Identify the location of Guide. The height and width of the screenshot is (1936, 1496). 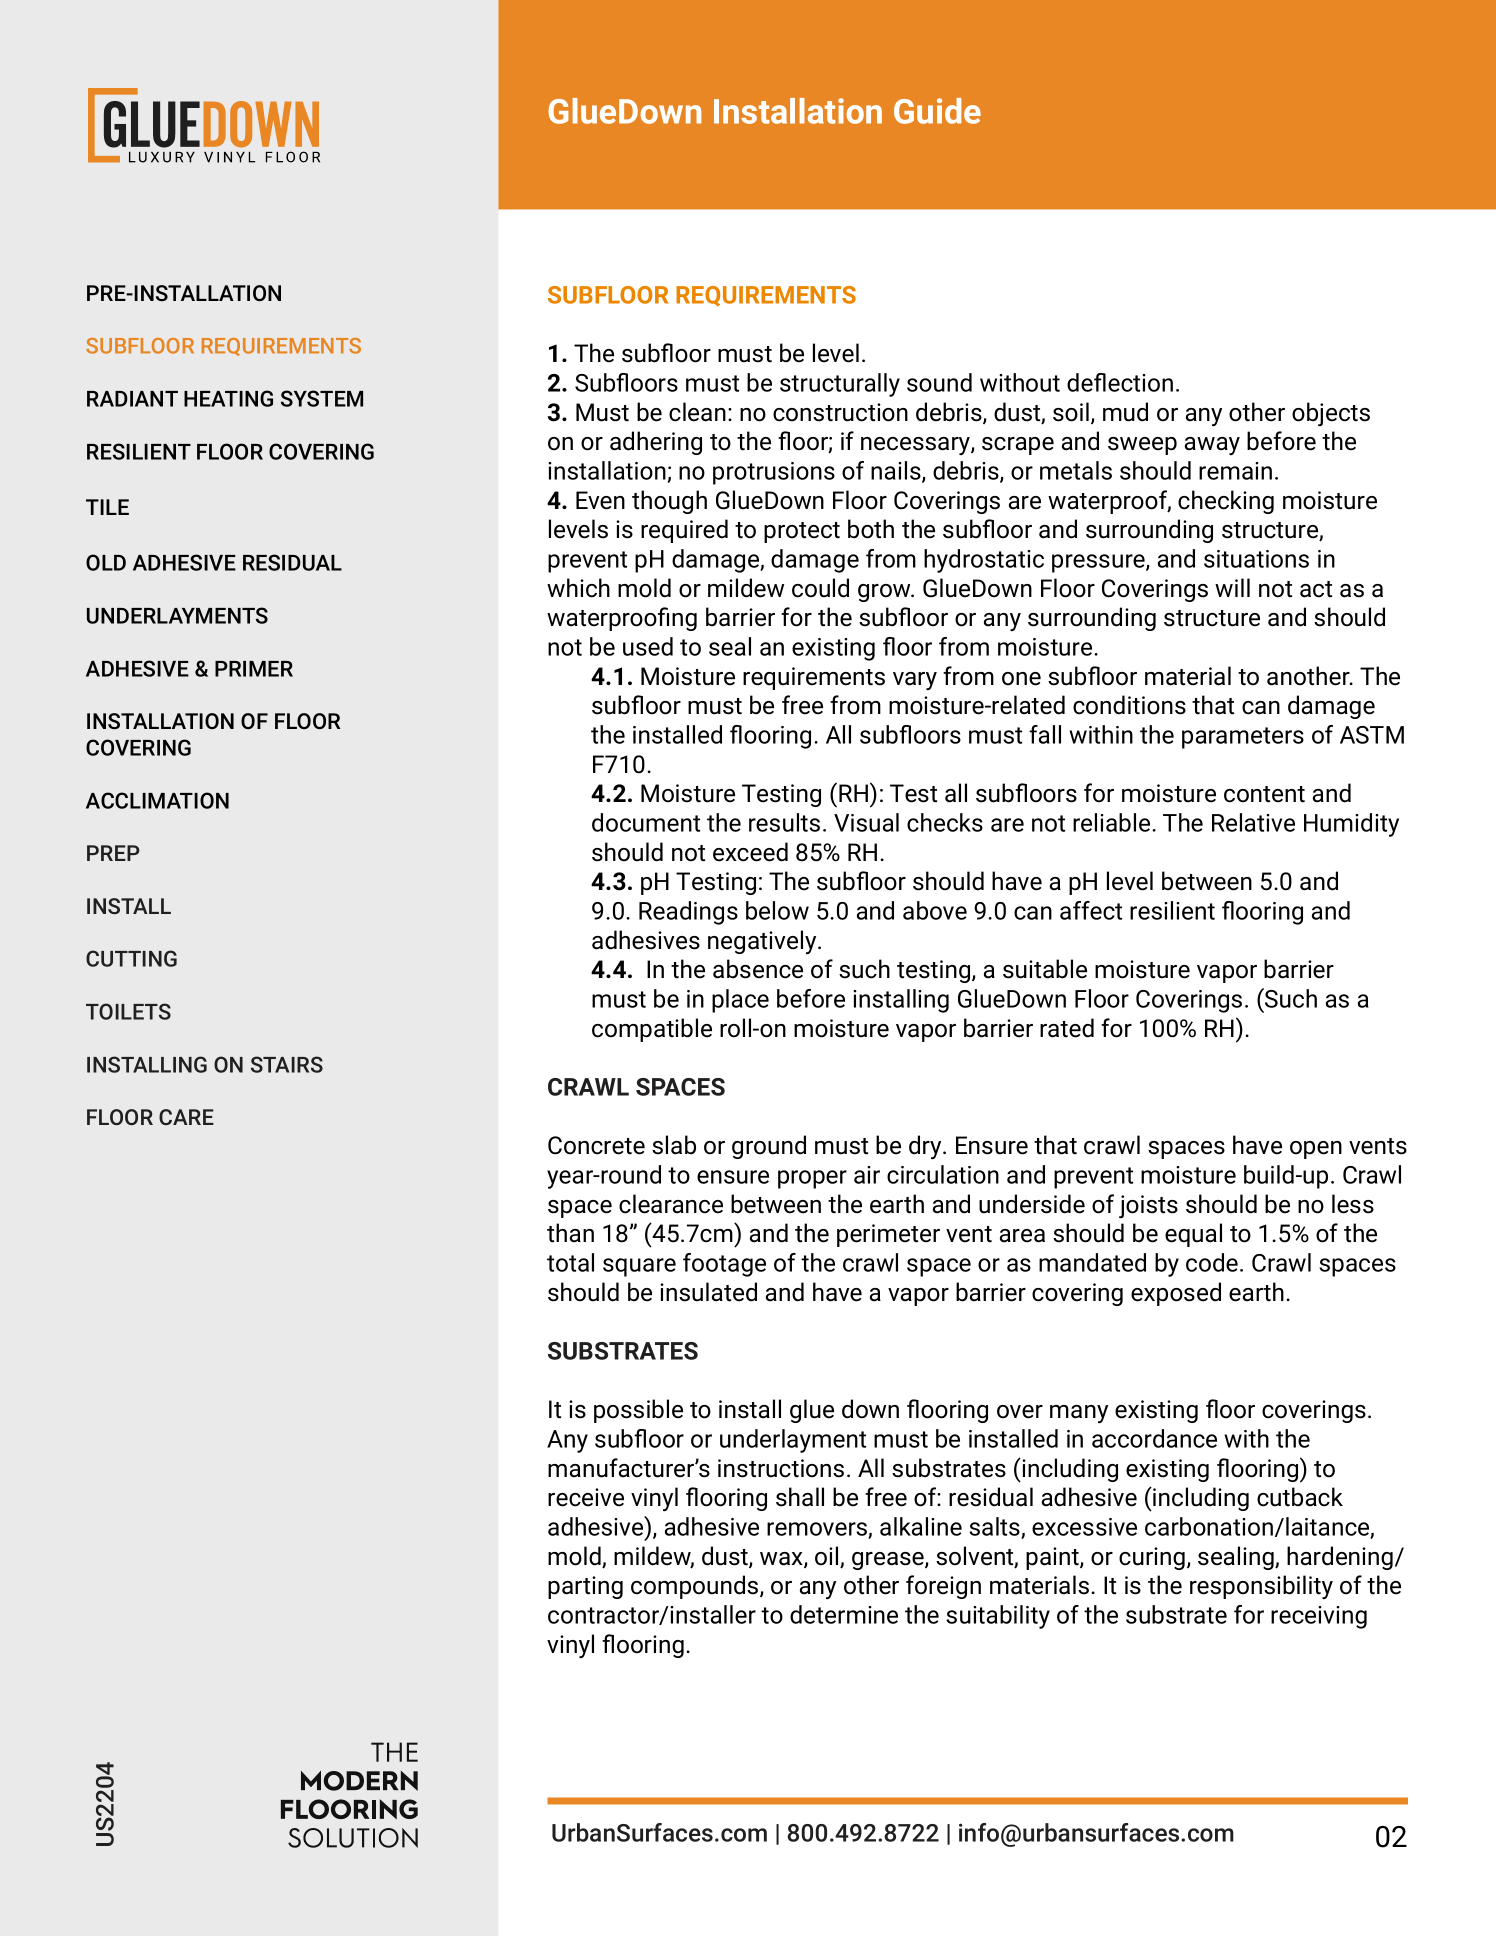
(937, 111).
